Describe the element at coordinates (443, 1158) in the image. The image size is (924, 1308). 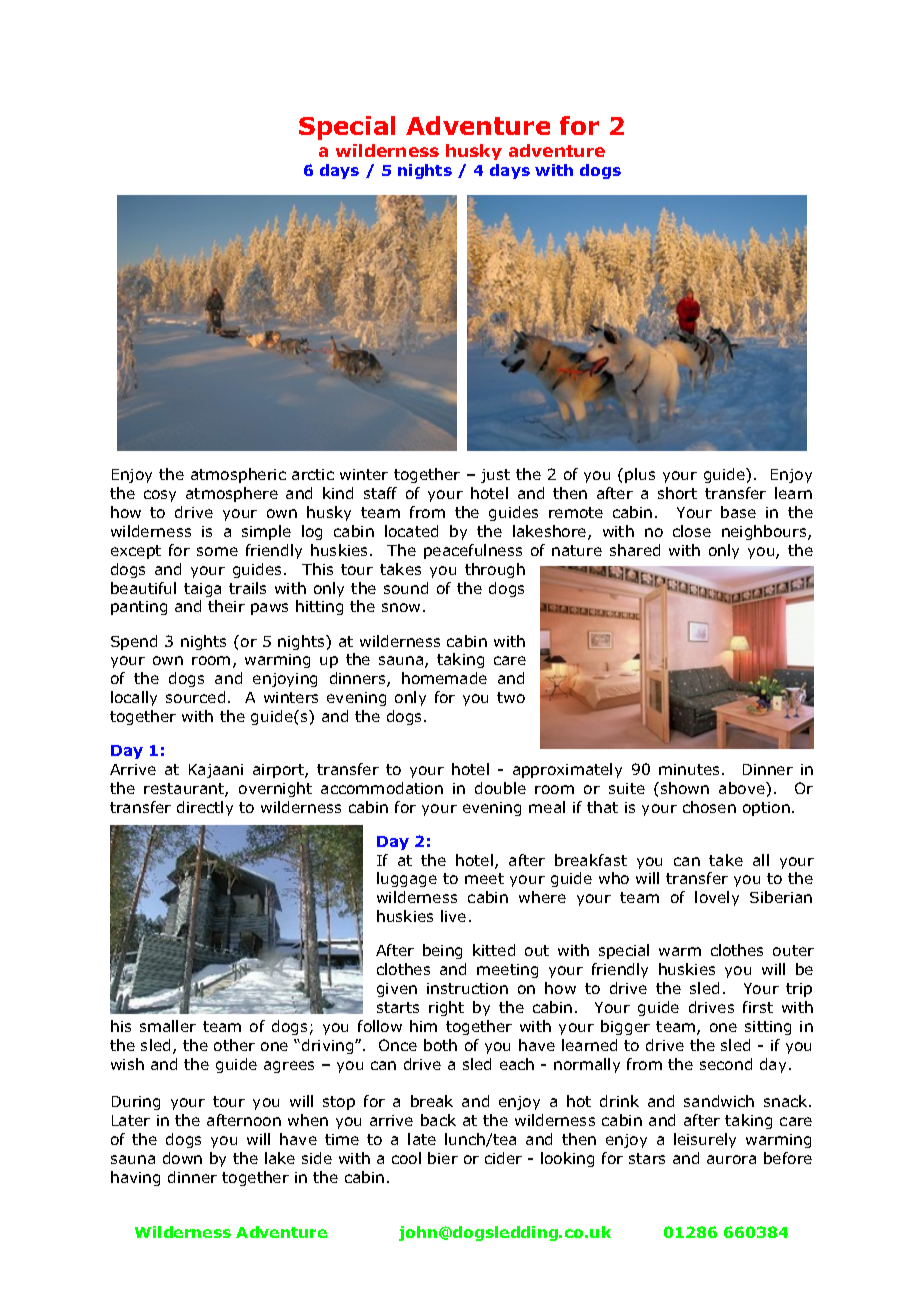
I see `bier` at that location.
